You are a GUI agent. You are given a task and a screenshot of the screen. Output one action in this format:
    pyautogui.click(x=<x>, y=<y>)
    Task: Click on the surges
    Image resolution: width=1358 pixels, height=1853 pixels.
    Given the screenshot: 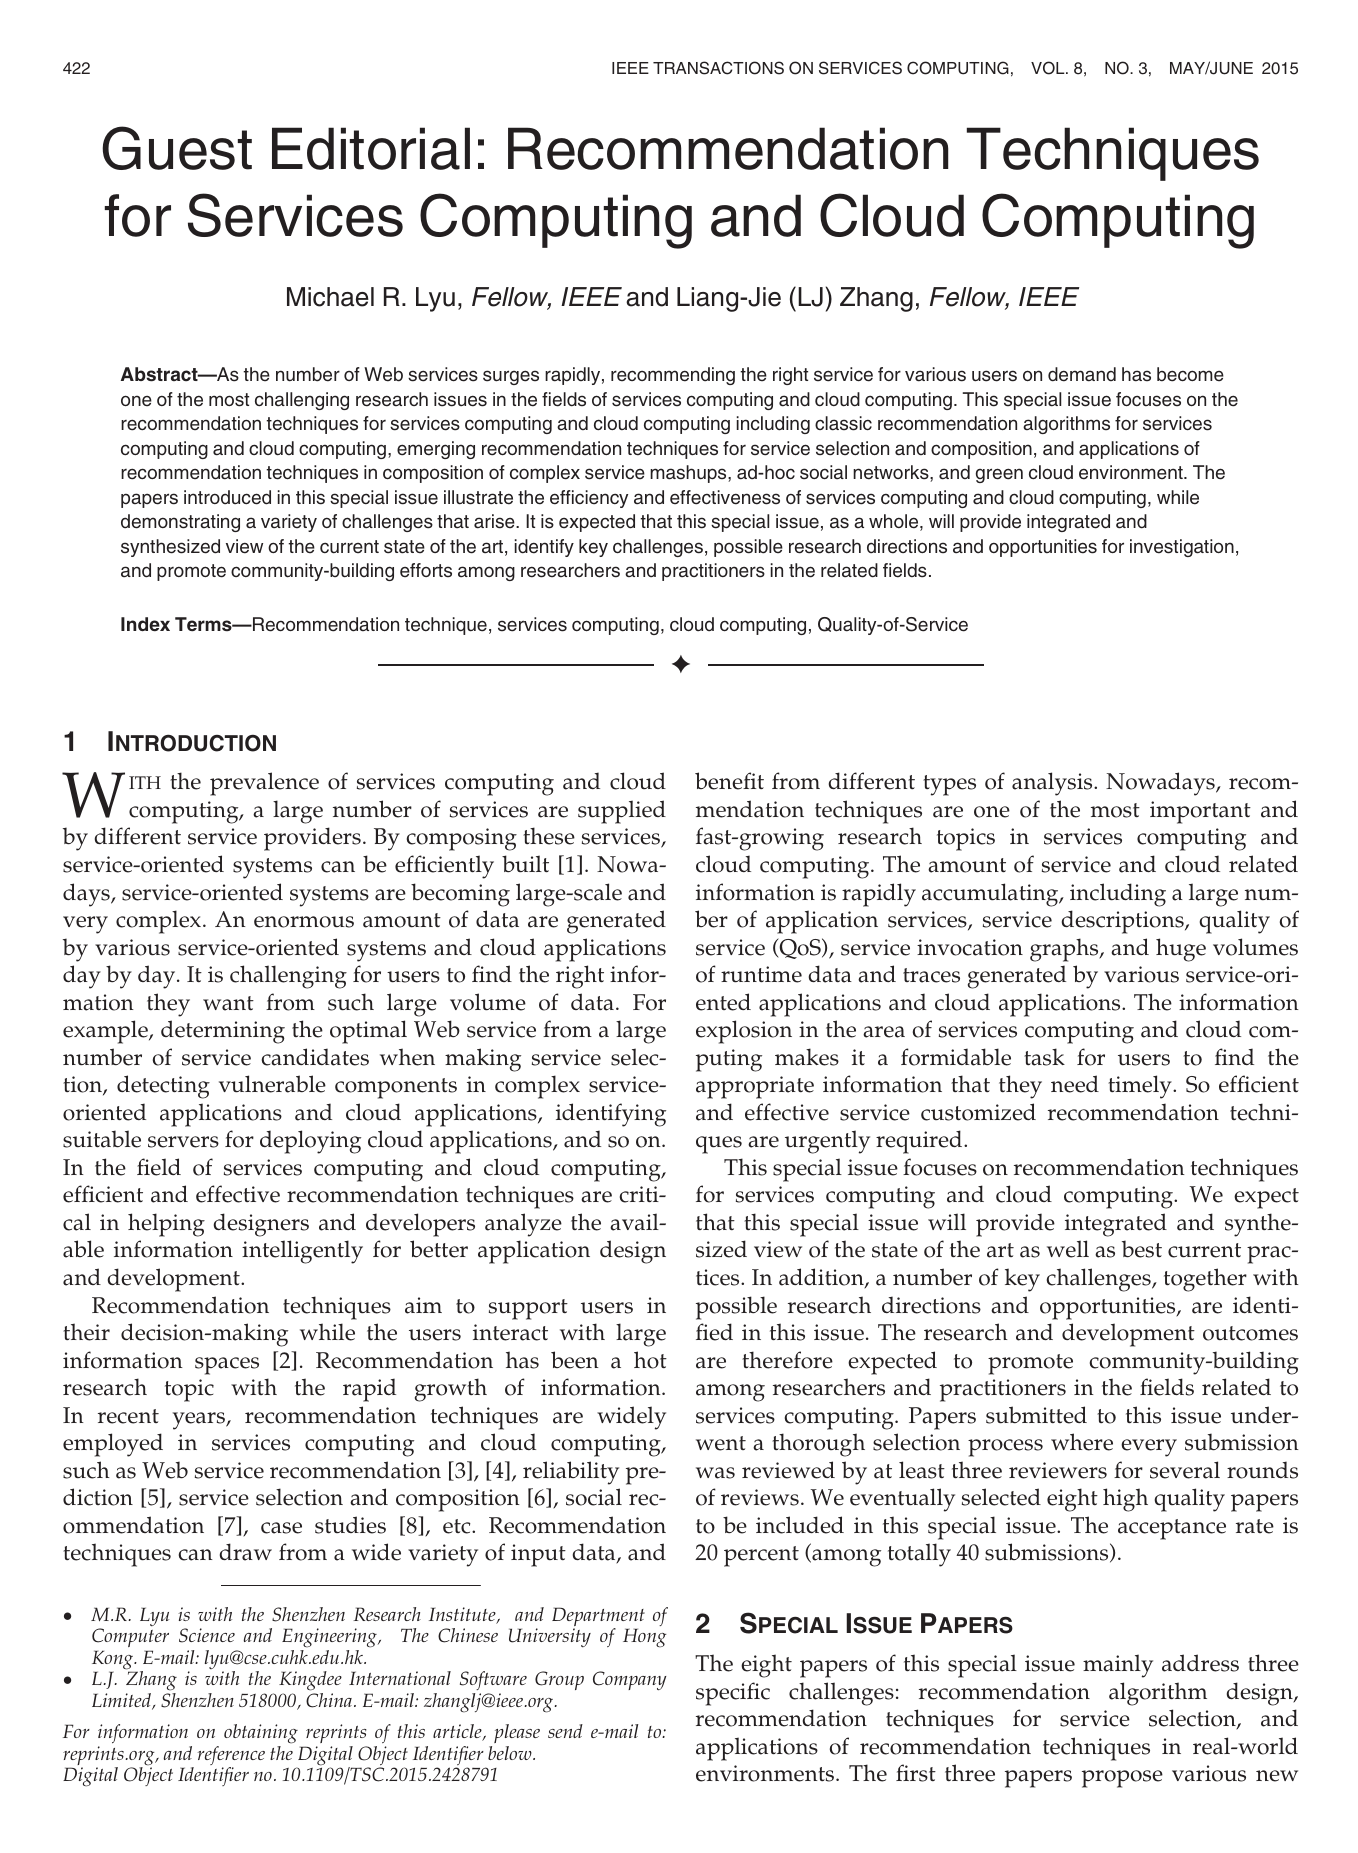 What is the action you would take?
    pyautogui.click(x=511, y=377)
